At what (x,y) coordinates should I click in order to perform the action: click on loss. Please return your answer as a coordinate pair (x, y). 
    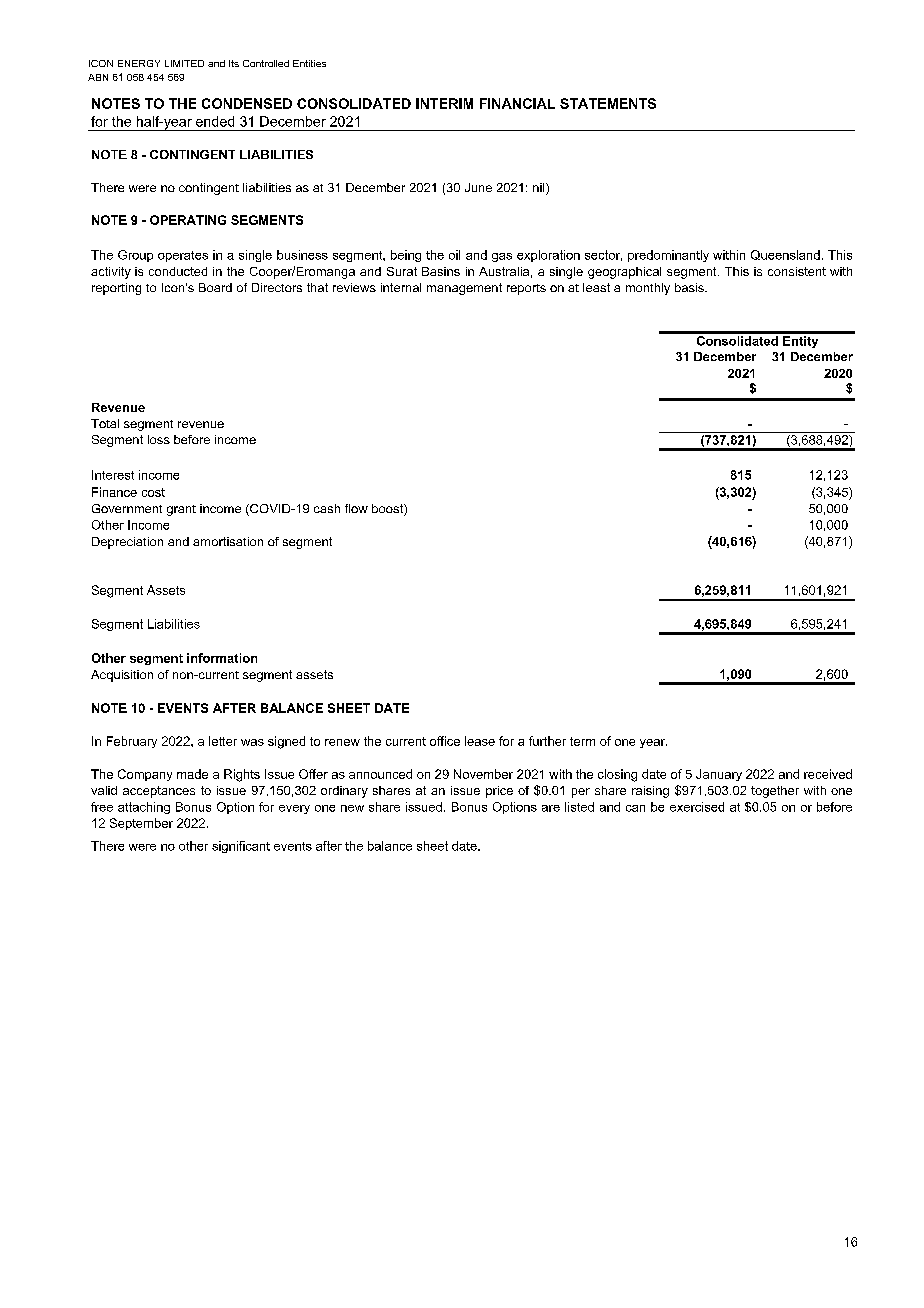
    Looking at the image, I should click on (159, 439).
